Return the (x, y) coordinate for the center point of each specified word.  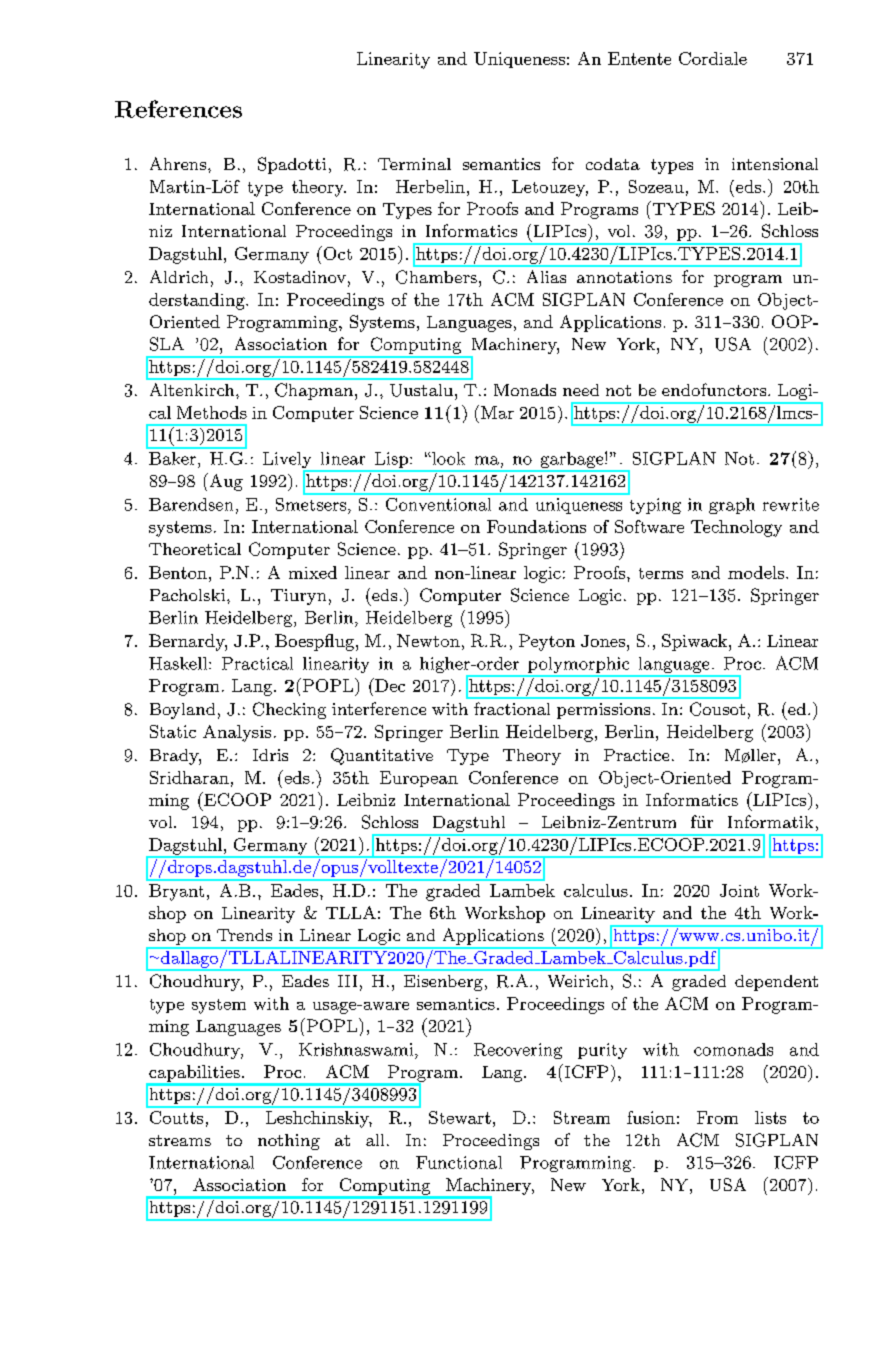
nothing (289, 1142)
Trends (244, 935)
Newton (428, 640)
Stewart (460, 1117)
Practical (257, 663)
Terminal (414, 164)
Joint (739, 890)
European (419, 779)
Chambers (436, 277)
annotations (624, 277)
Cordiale (713, 58)
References (178, 109)
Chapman (315, 391)
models (757, 572)
